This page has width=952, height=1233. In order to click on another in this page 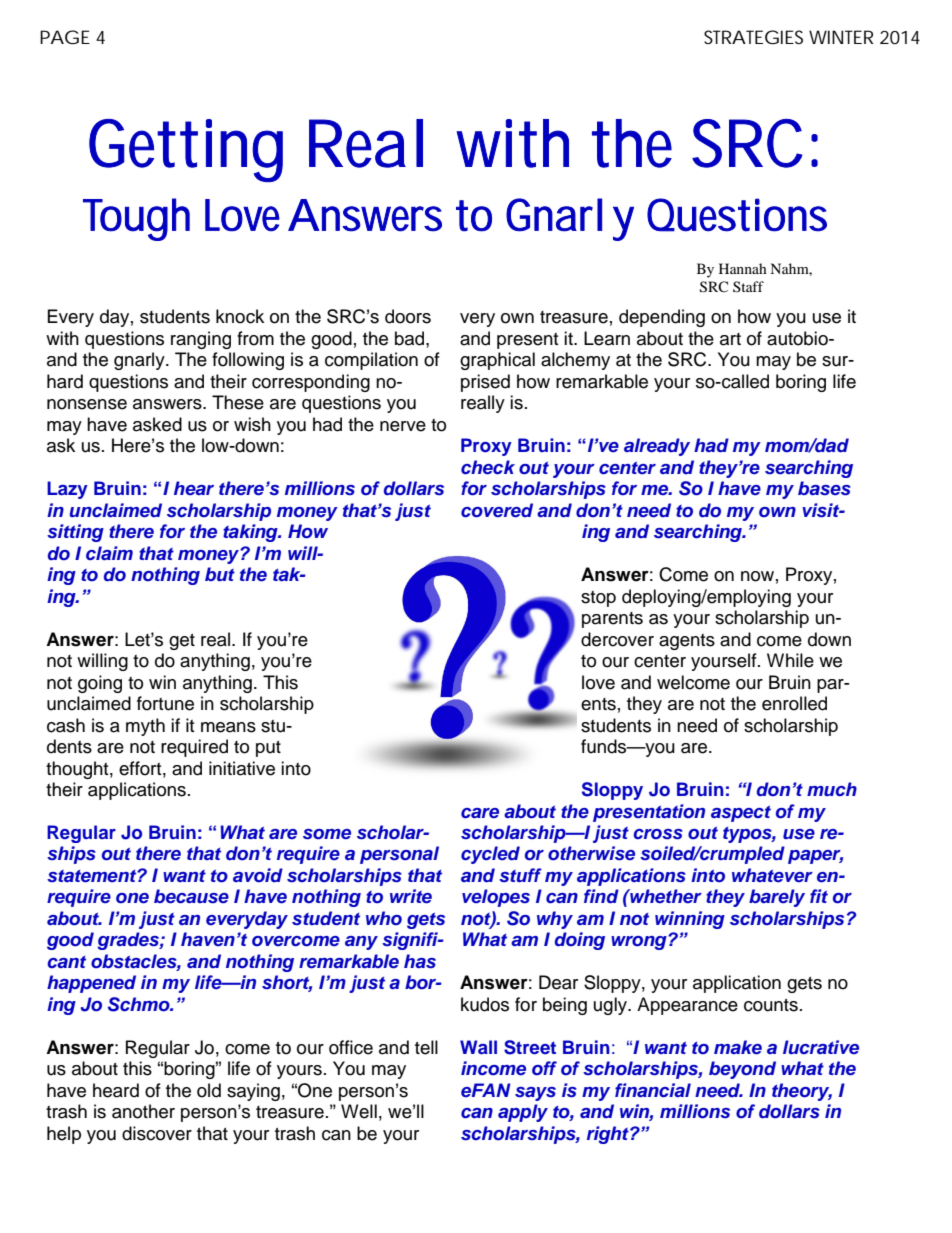, I will do `click(143, 1111)`.
